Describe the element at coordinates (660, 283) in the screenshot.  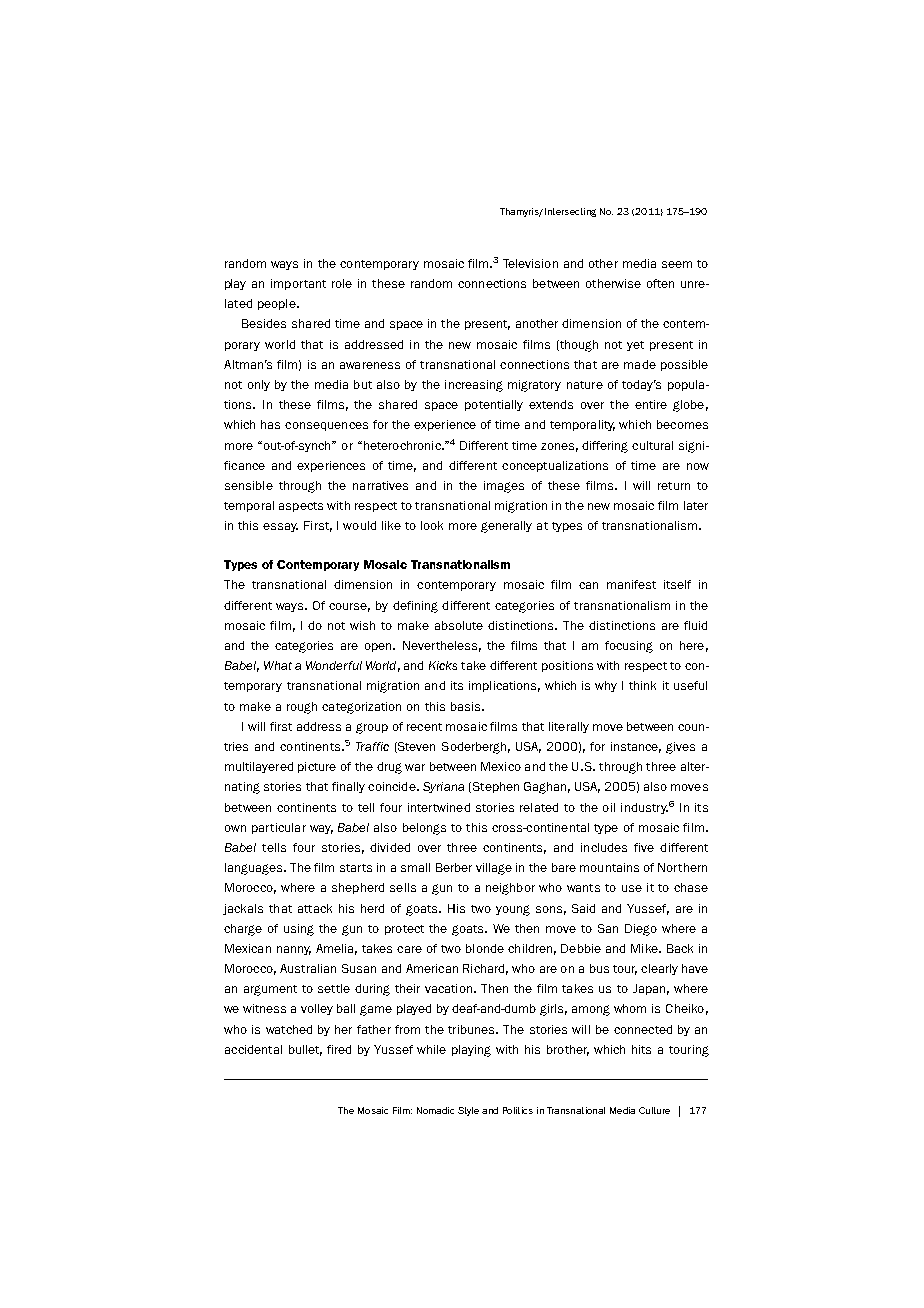
I see `often` at that location.
